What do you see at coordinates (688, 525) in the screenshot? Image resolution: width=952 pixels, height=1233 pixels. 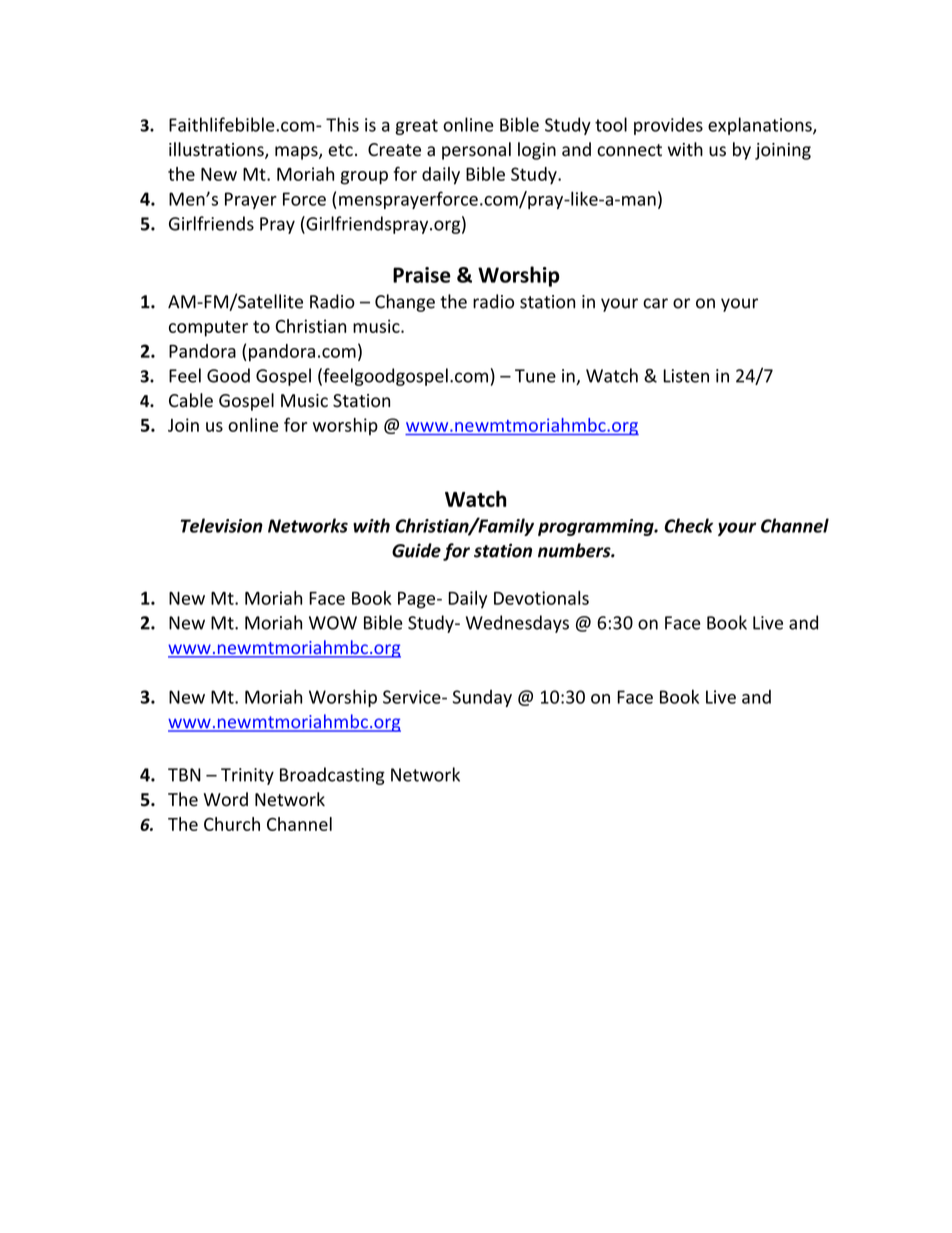 I see `Check` at bounding box center [688, 525].
